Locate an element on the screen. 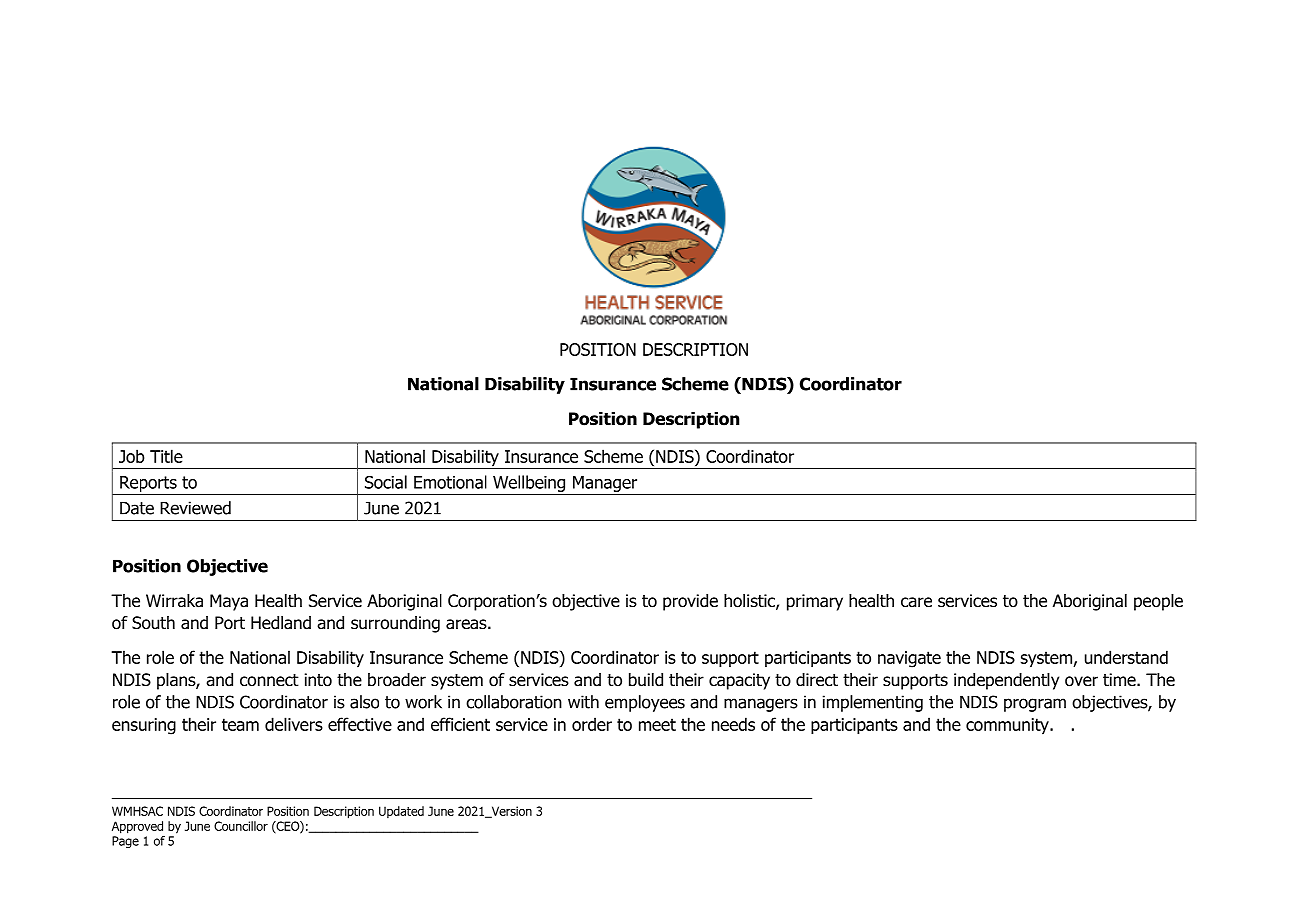 The image size is (1308, 924). South is located at coordinates (153, 623).
